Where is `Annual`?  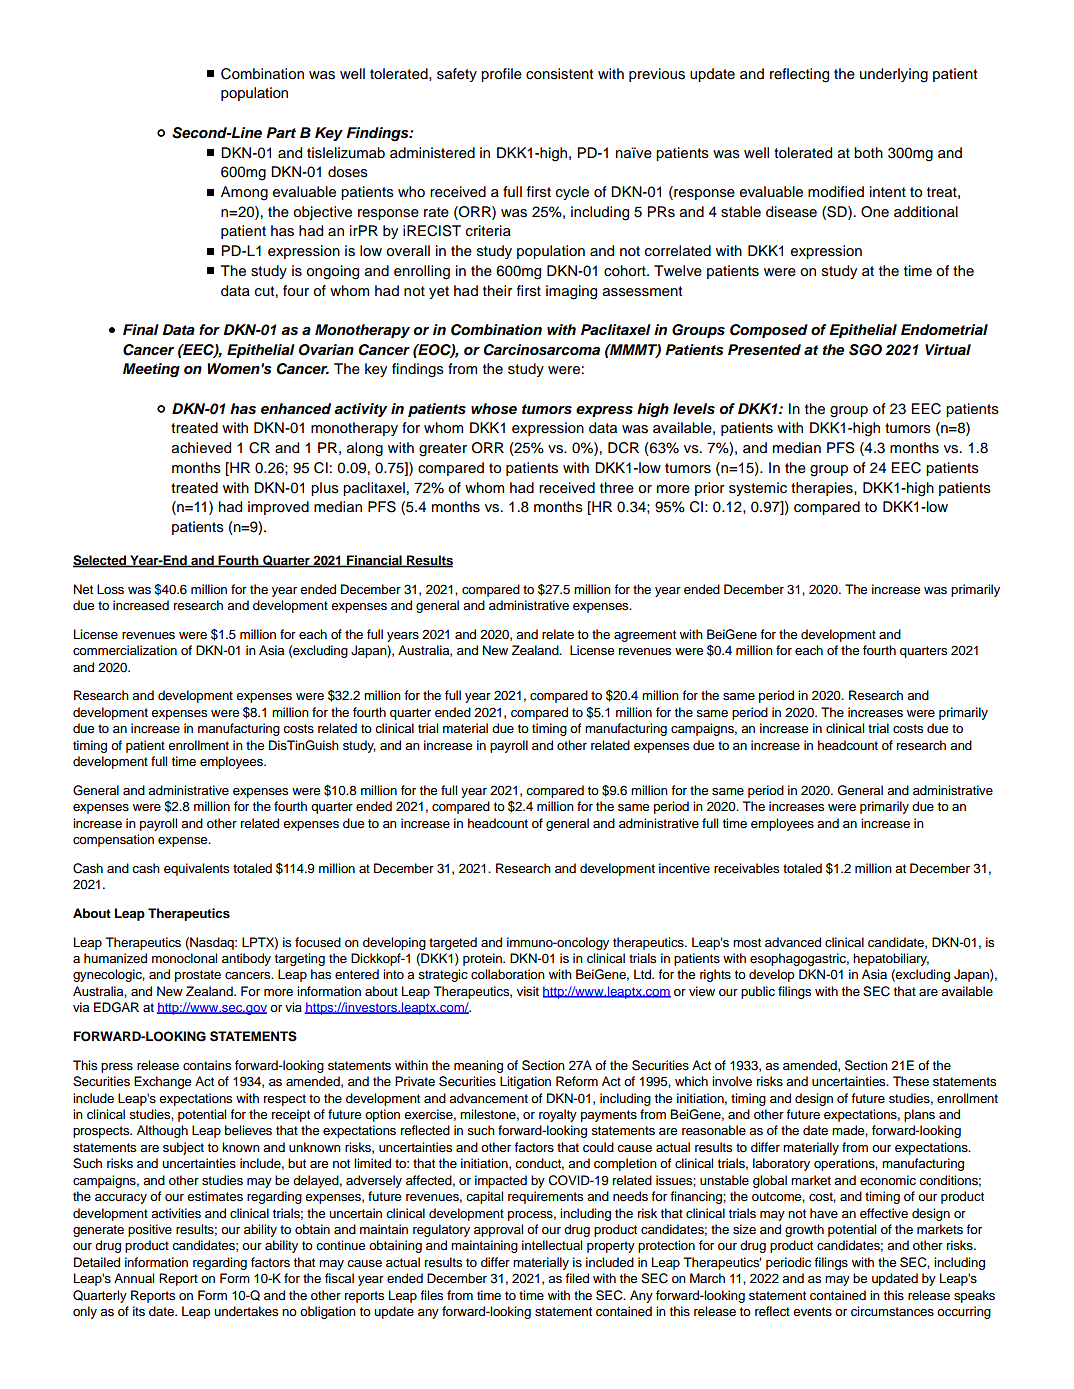
Annual is located at coordinates (134, 1278).
